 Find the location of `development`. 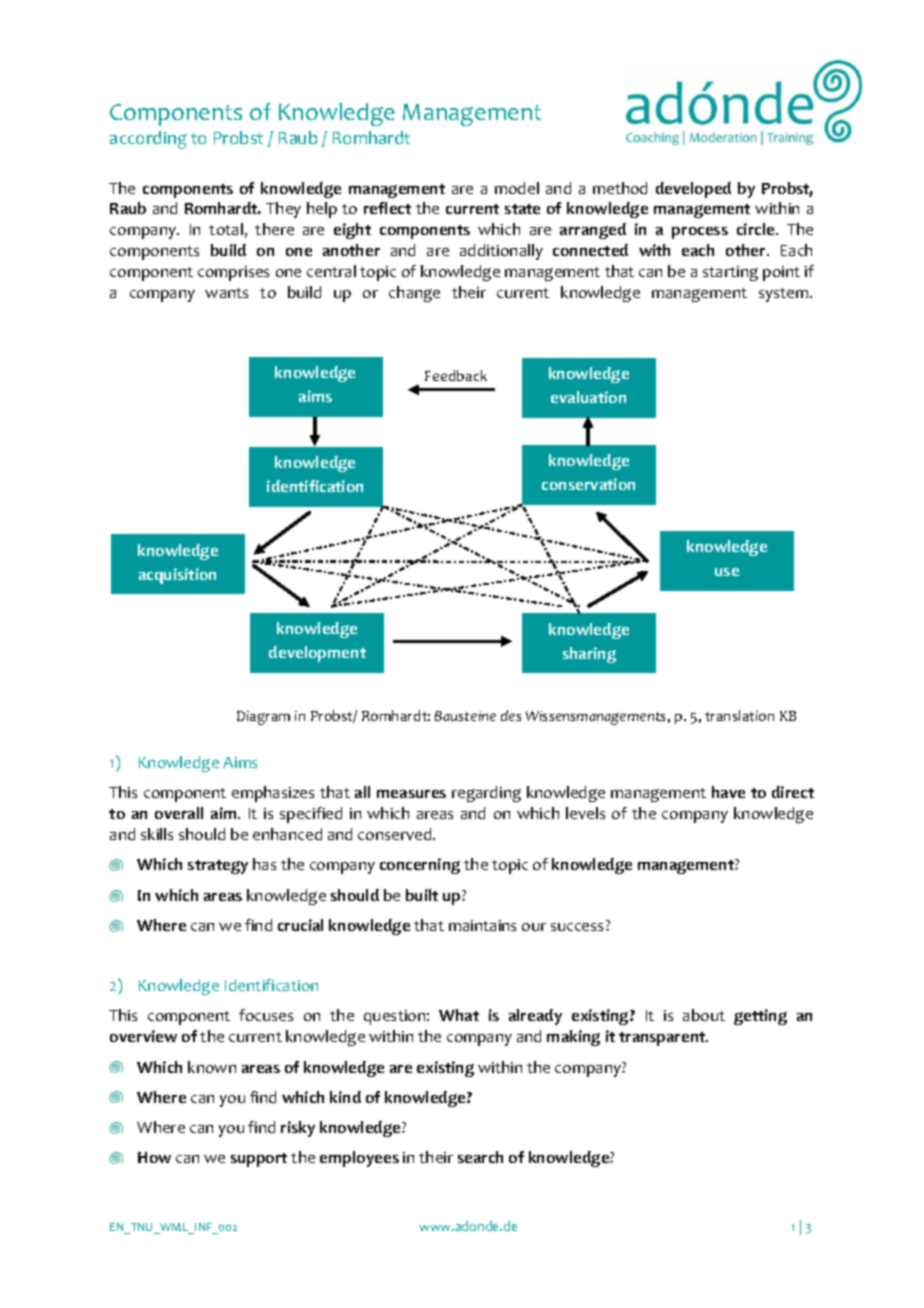

development is located at coordinates (317, 654).
